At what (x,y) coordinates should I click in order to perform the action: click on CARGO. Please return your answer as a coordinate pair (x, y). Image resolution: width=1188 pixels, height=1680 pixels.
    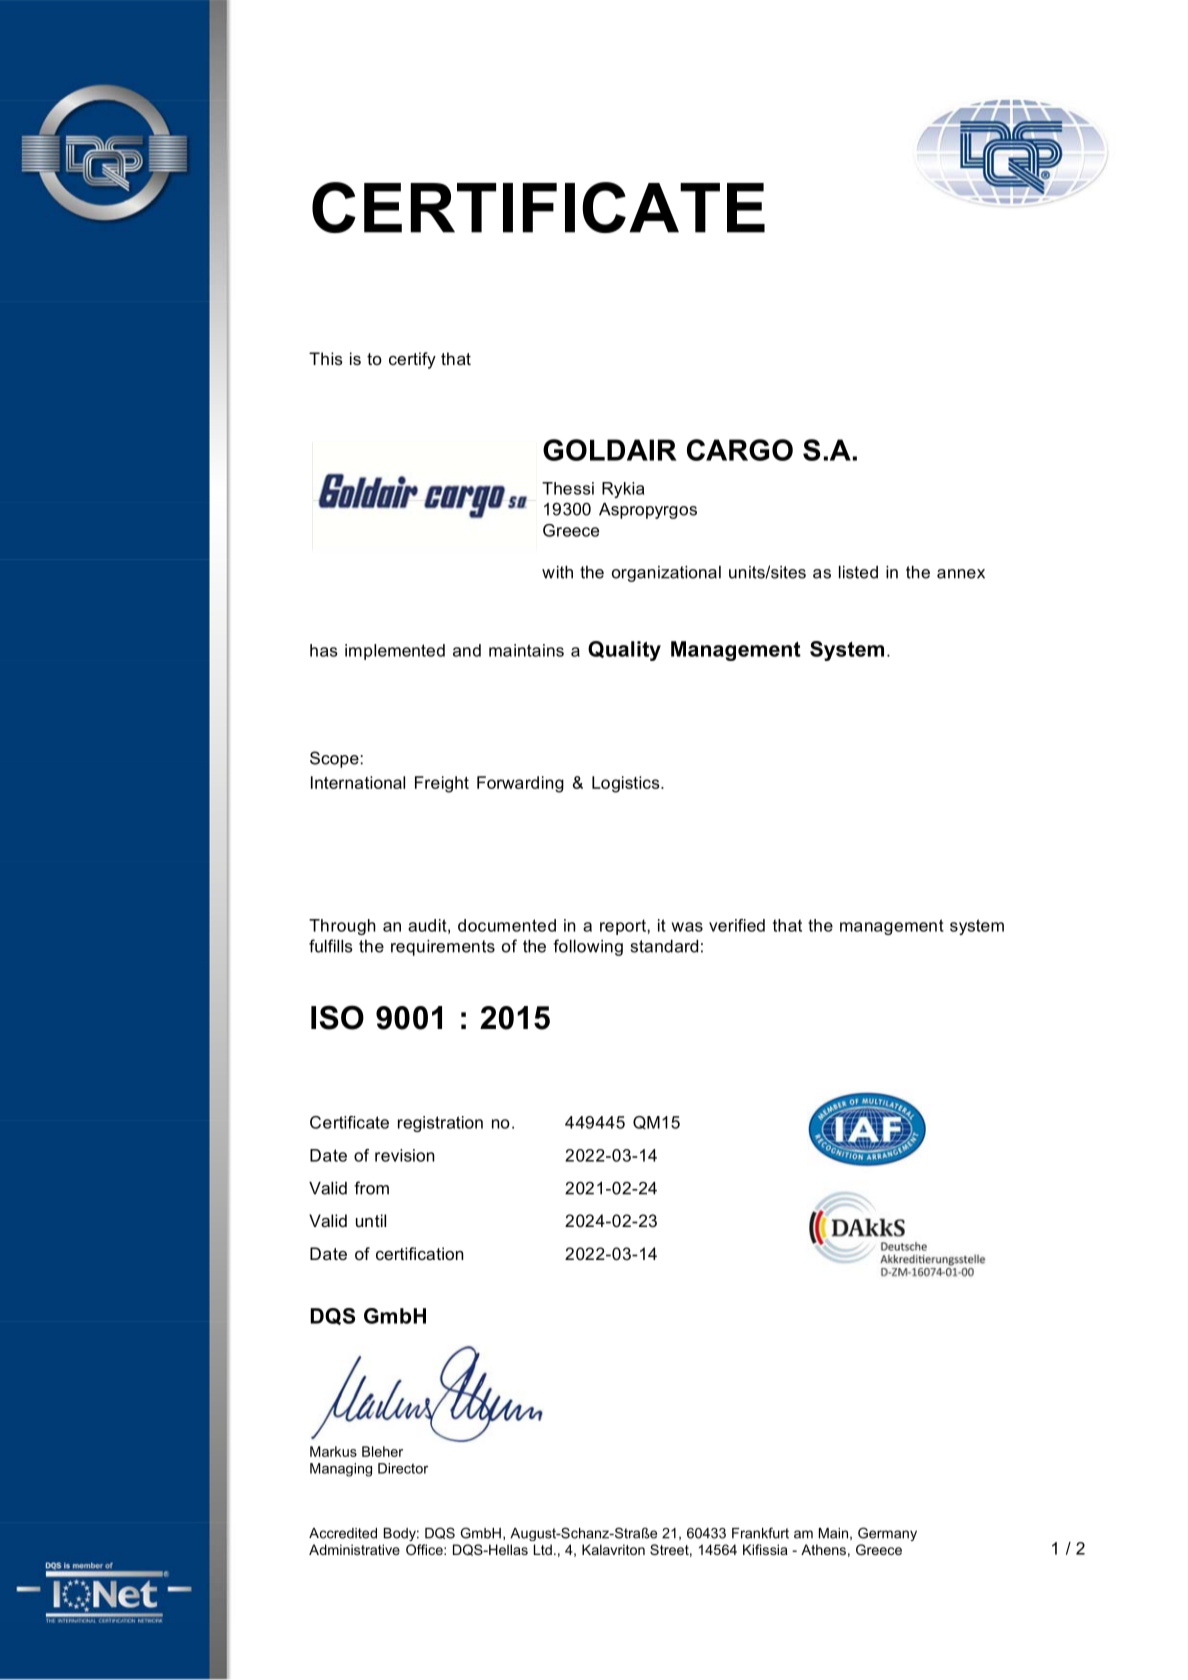
    Looking at the image, I should click on (740, 450).
